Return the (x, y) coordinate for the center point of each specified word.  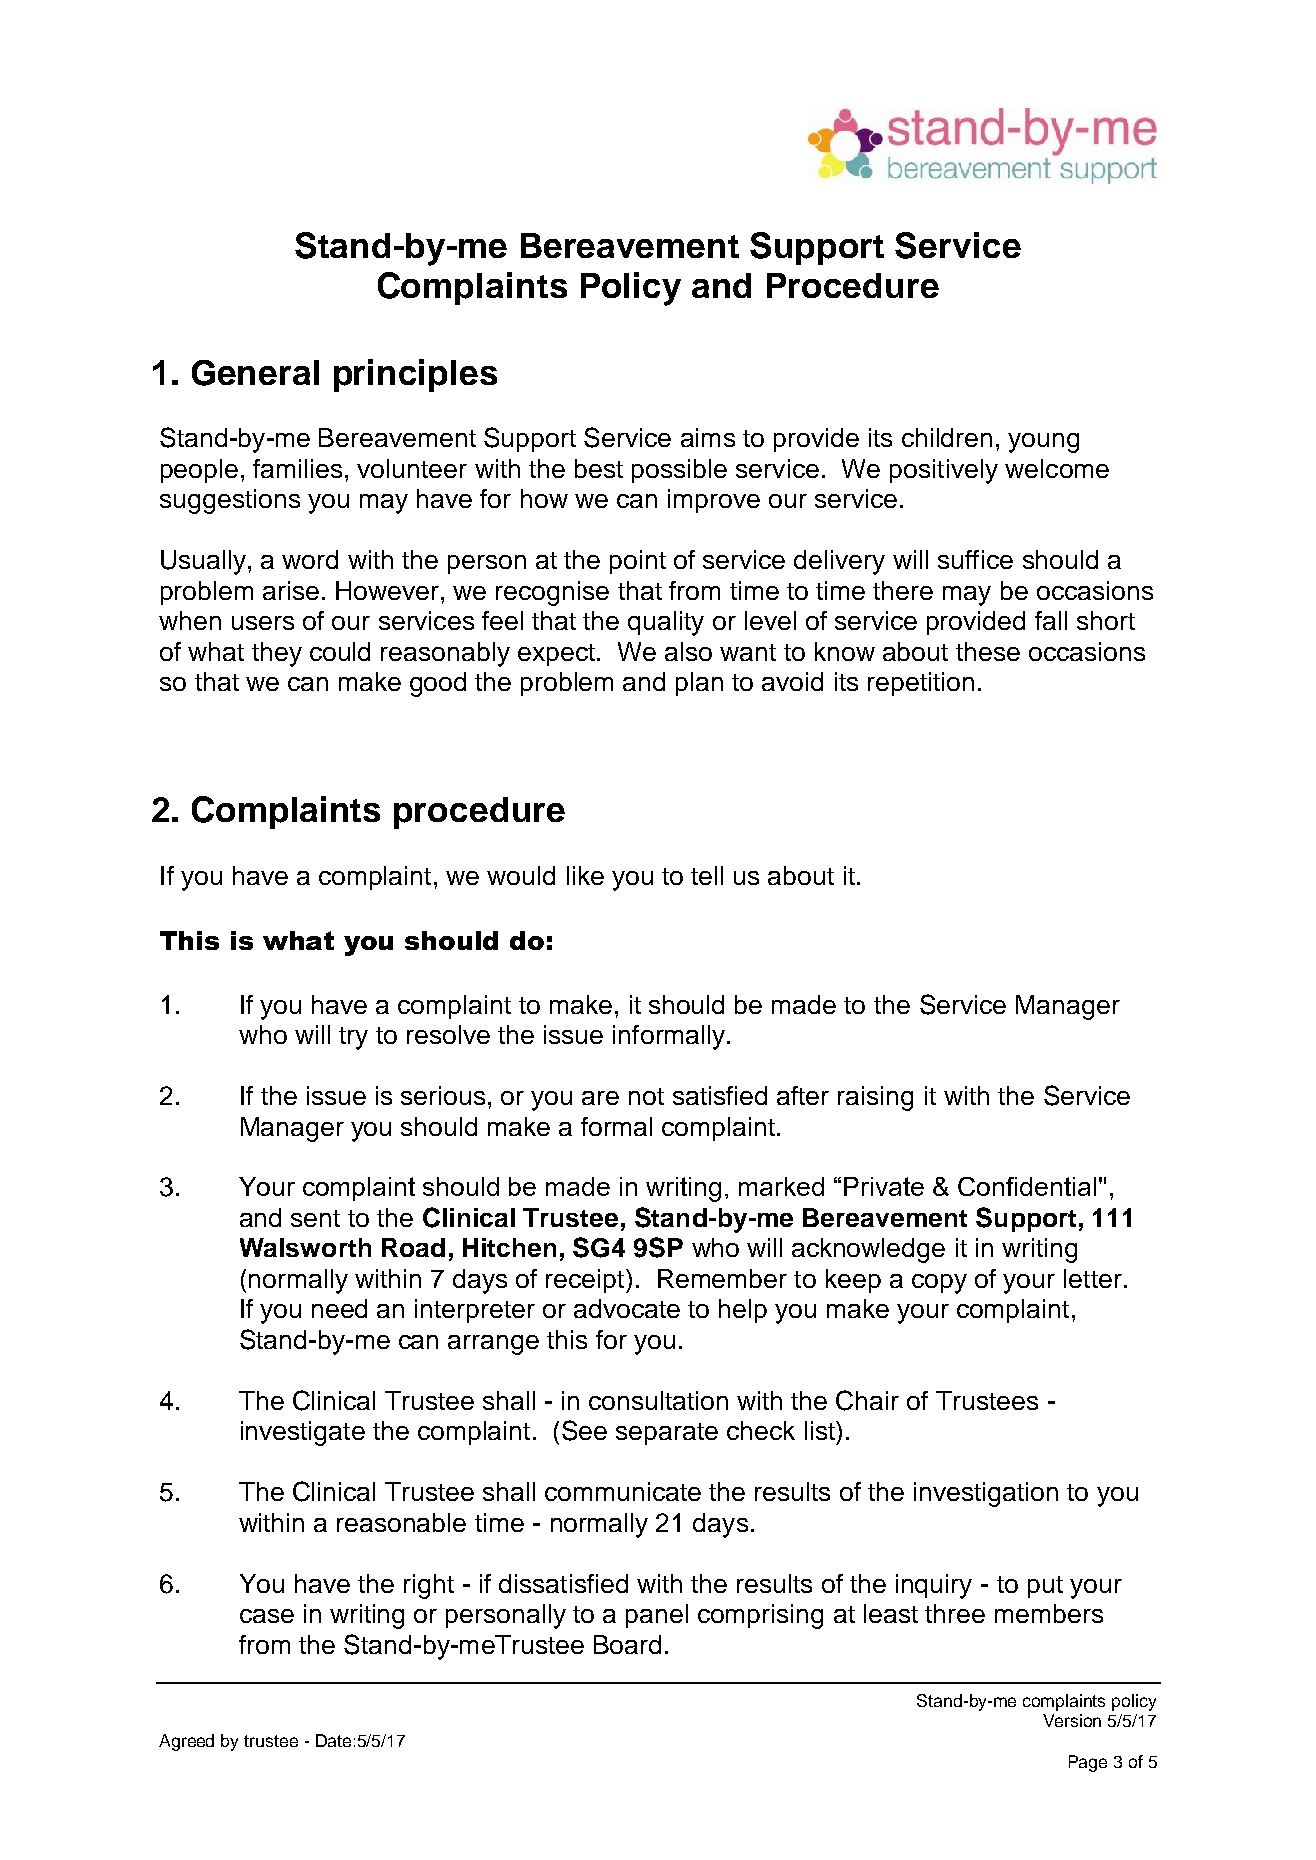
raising (875, 1098)
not (646, 1096)
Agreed (186, 1742)
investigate (303, 1433)
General (255, 373)
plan (699, 684)
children (947, 437)
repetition (921, 684)
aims (708, 437)
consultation (658, 1400)
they (277, 654)
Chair (867, 1400)
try (353, 1038)
